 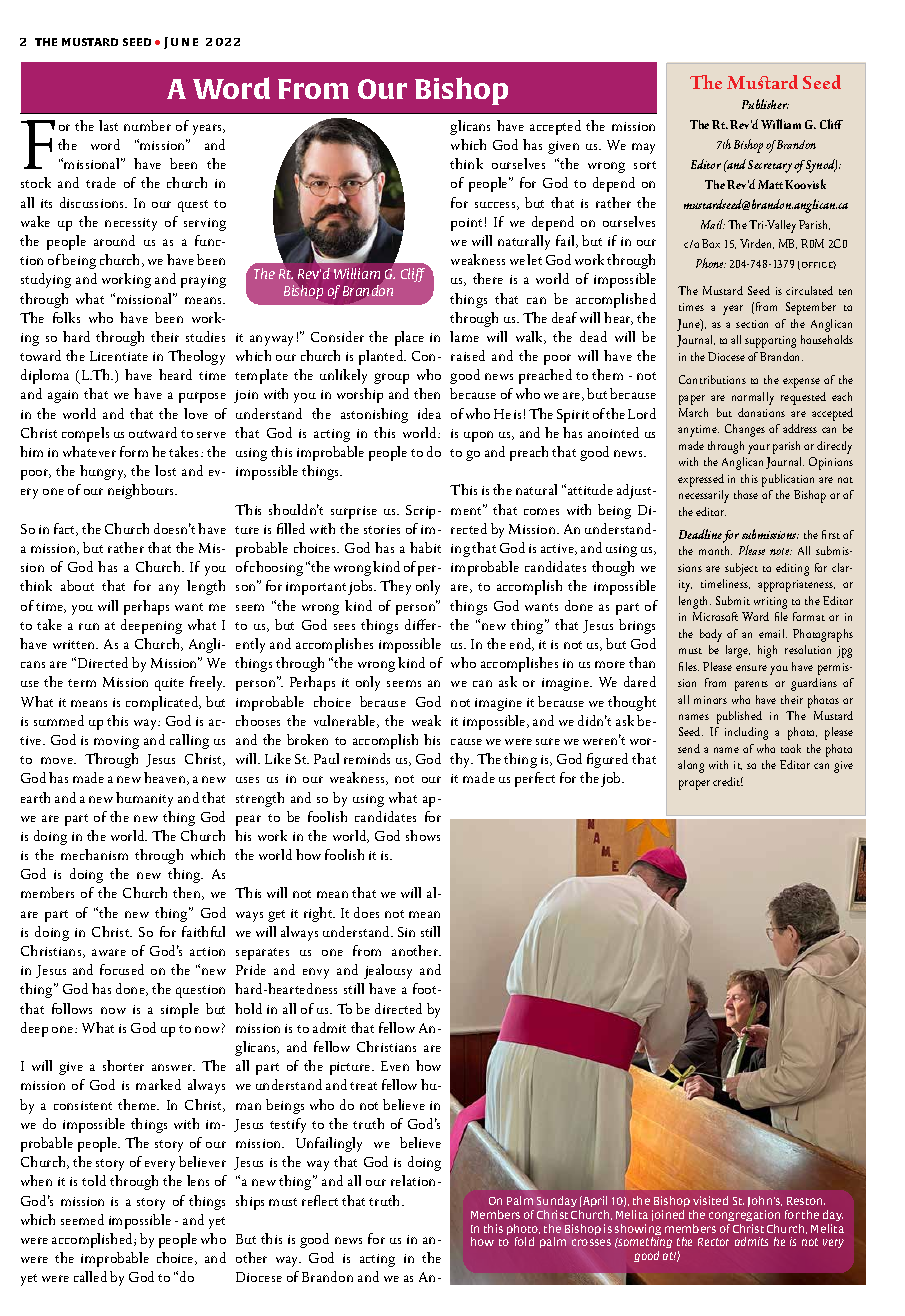 I want to click on let, so click(x=534, y=259).
